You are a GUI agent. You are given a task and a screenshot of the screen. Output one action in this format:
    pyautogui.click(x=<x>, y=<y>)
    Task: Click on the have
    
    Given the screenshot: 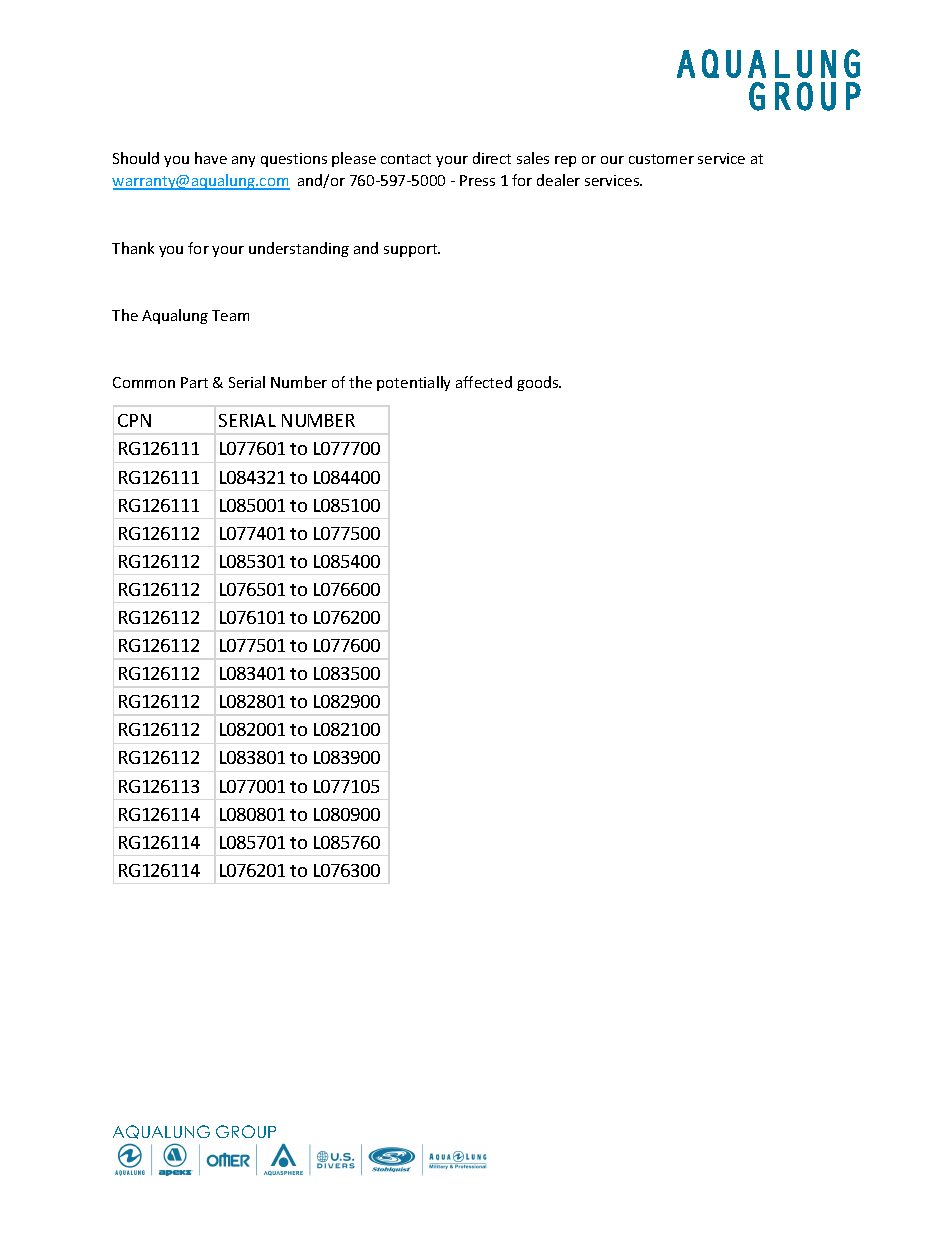 What is the action you would take?
    pyautogui.click(x=211, y=158)
